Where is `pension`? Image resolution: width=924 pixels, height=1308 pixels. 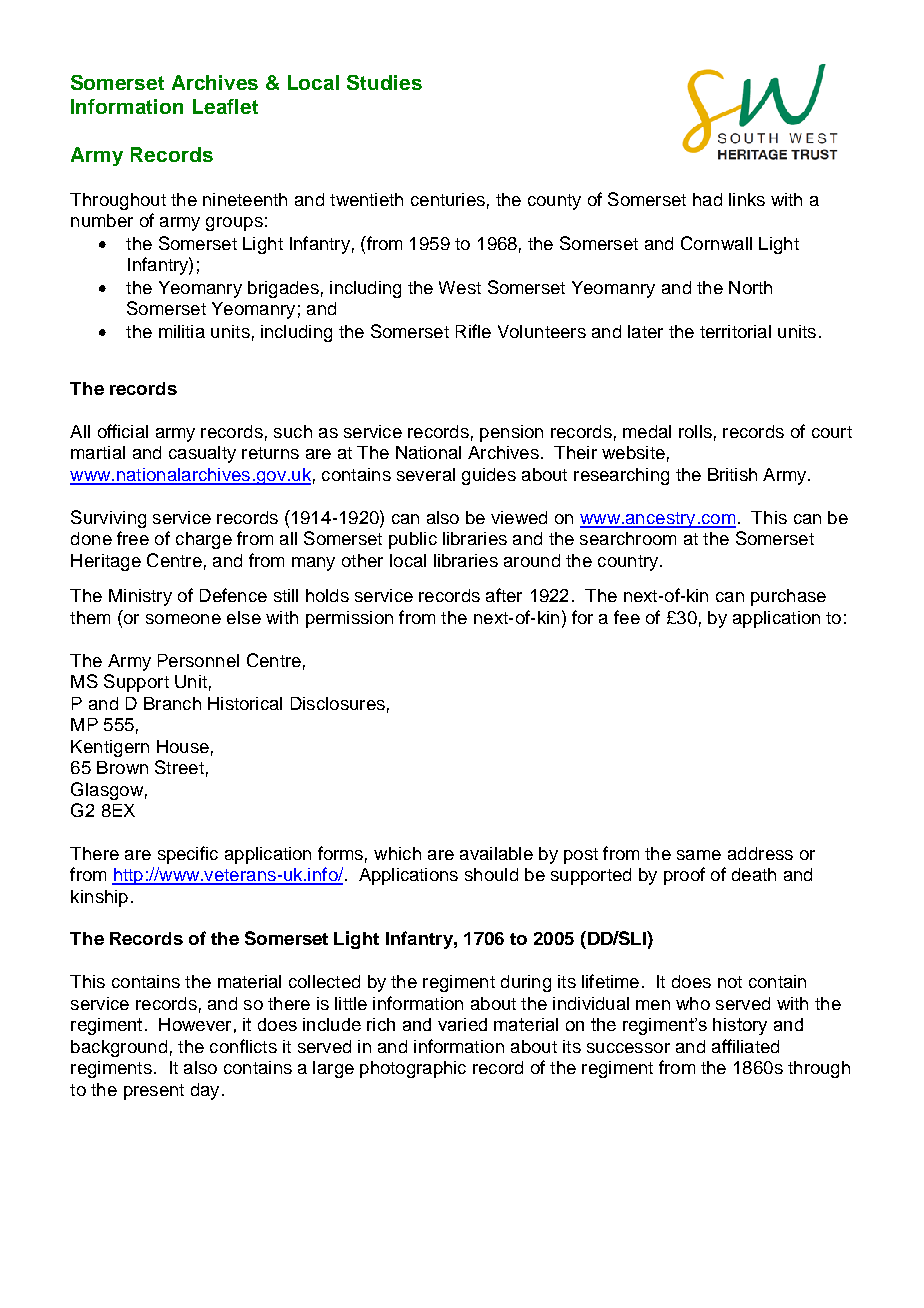 pension is located at coordinates (511, 433).
